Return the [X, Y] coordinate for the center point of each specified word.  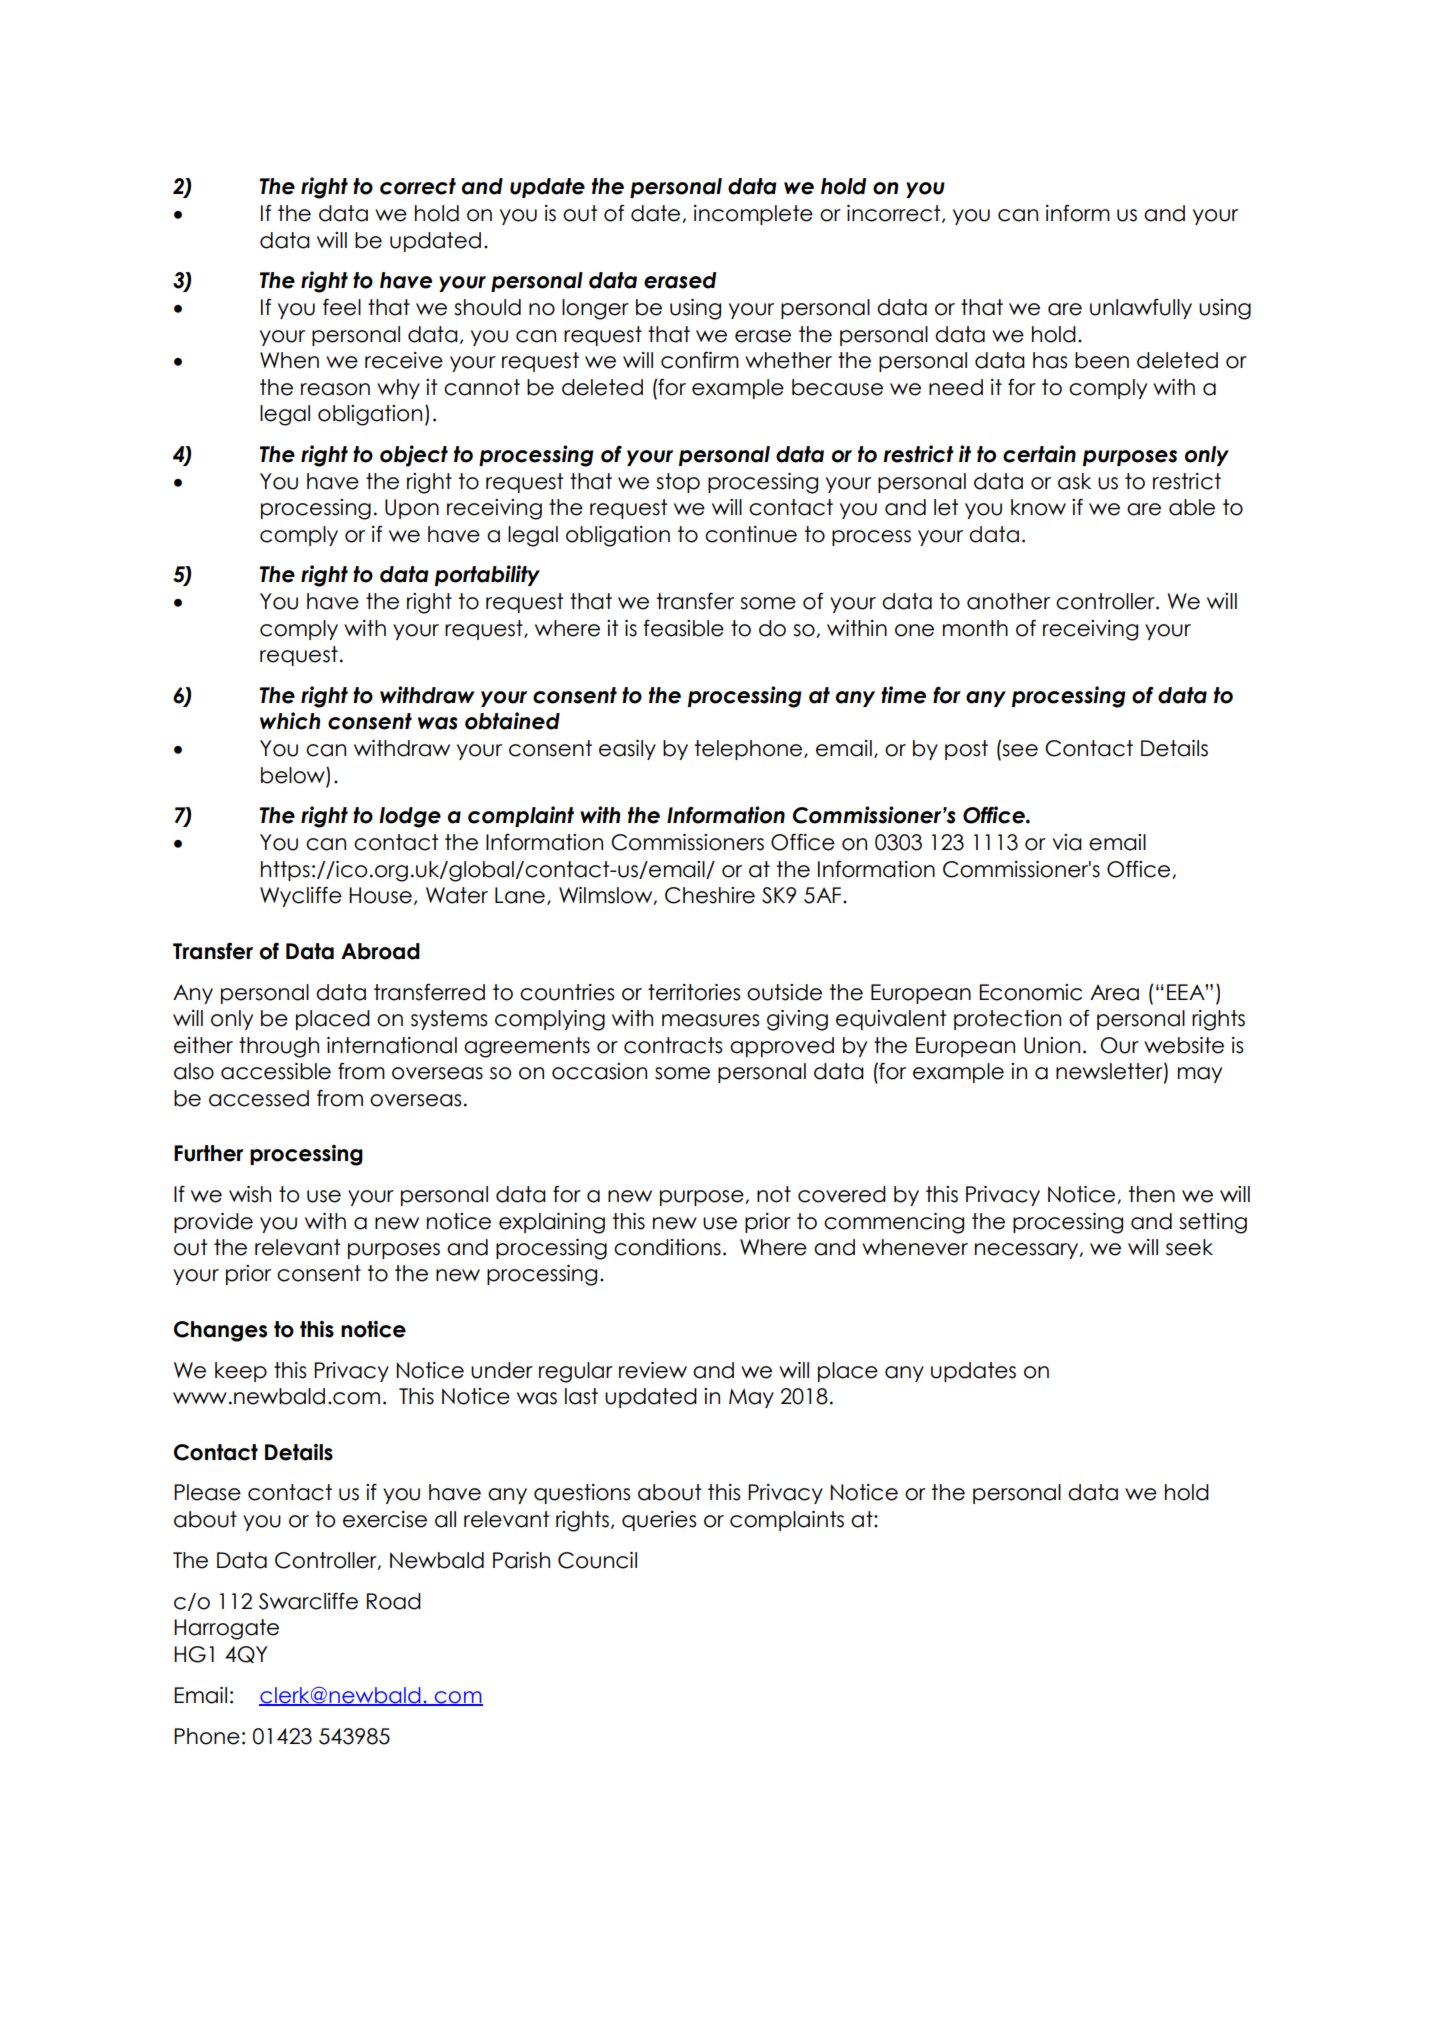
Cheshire [710, 895]
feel [342, 307]
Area [1114, 992]
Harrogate [226, 1629]
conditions [667, 1247]
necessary [1028, 1251]
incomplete [753, 215]
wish [250, 1194]
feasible [683, 628]
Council [597, 1560]
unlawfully [1141, 308]
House [380, 895]
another [1008, 601]
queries [659, 1521]
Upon [412, 509]
